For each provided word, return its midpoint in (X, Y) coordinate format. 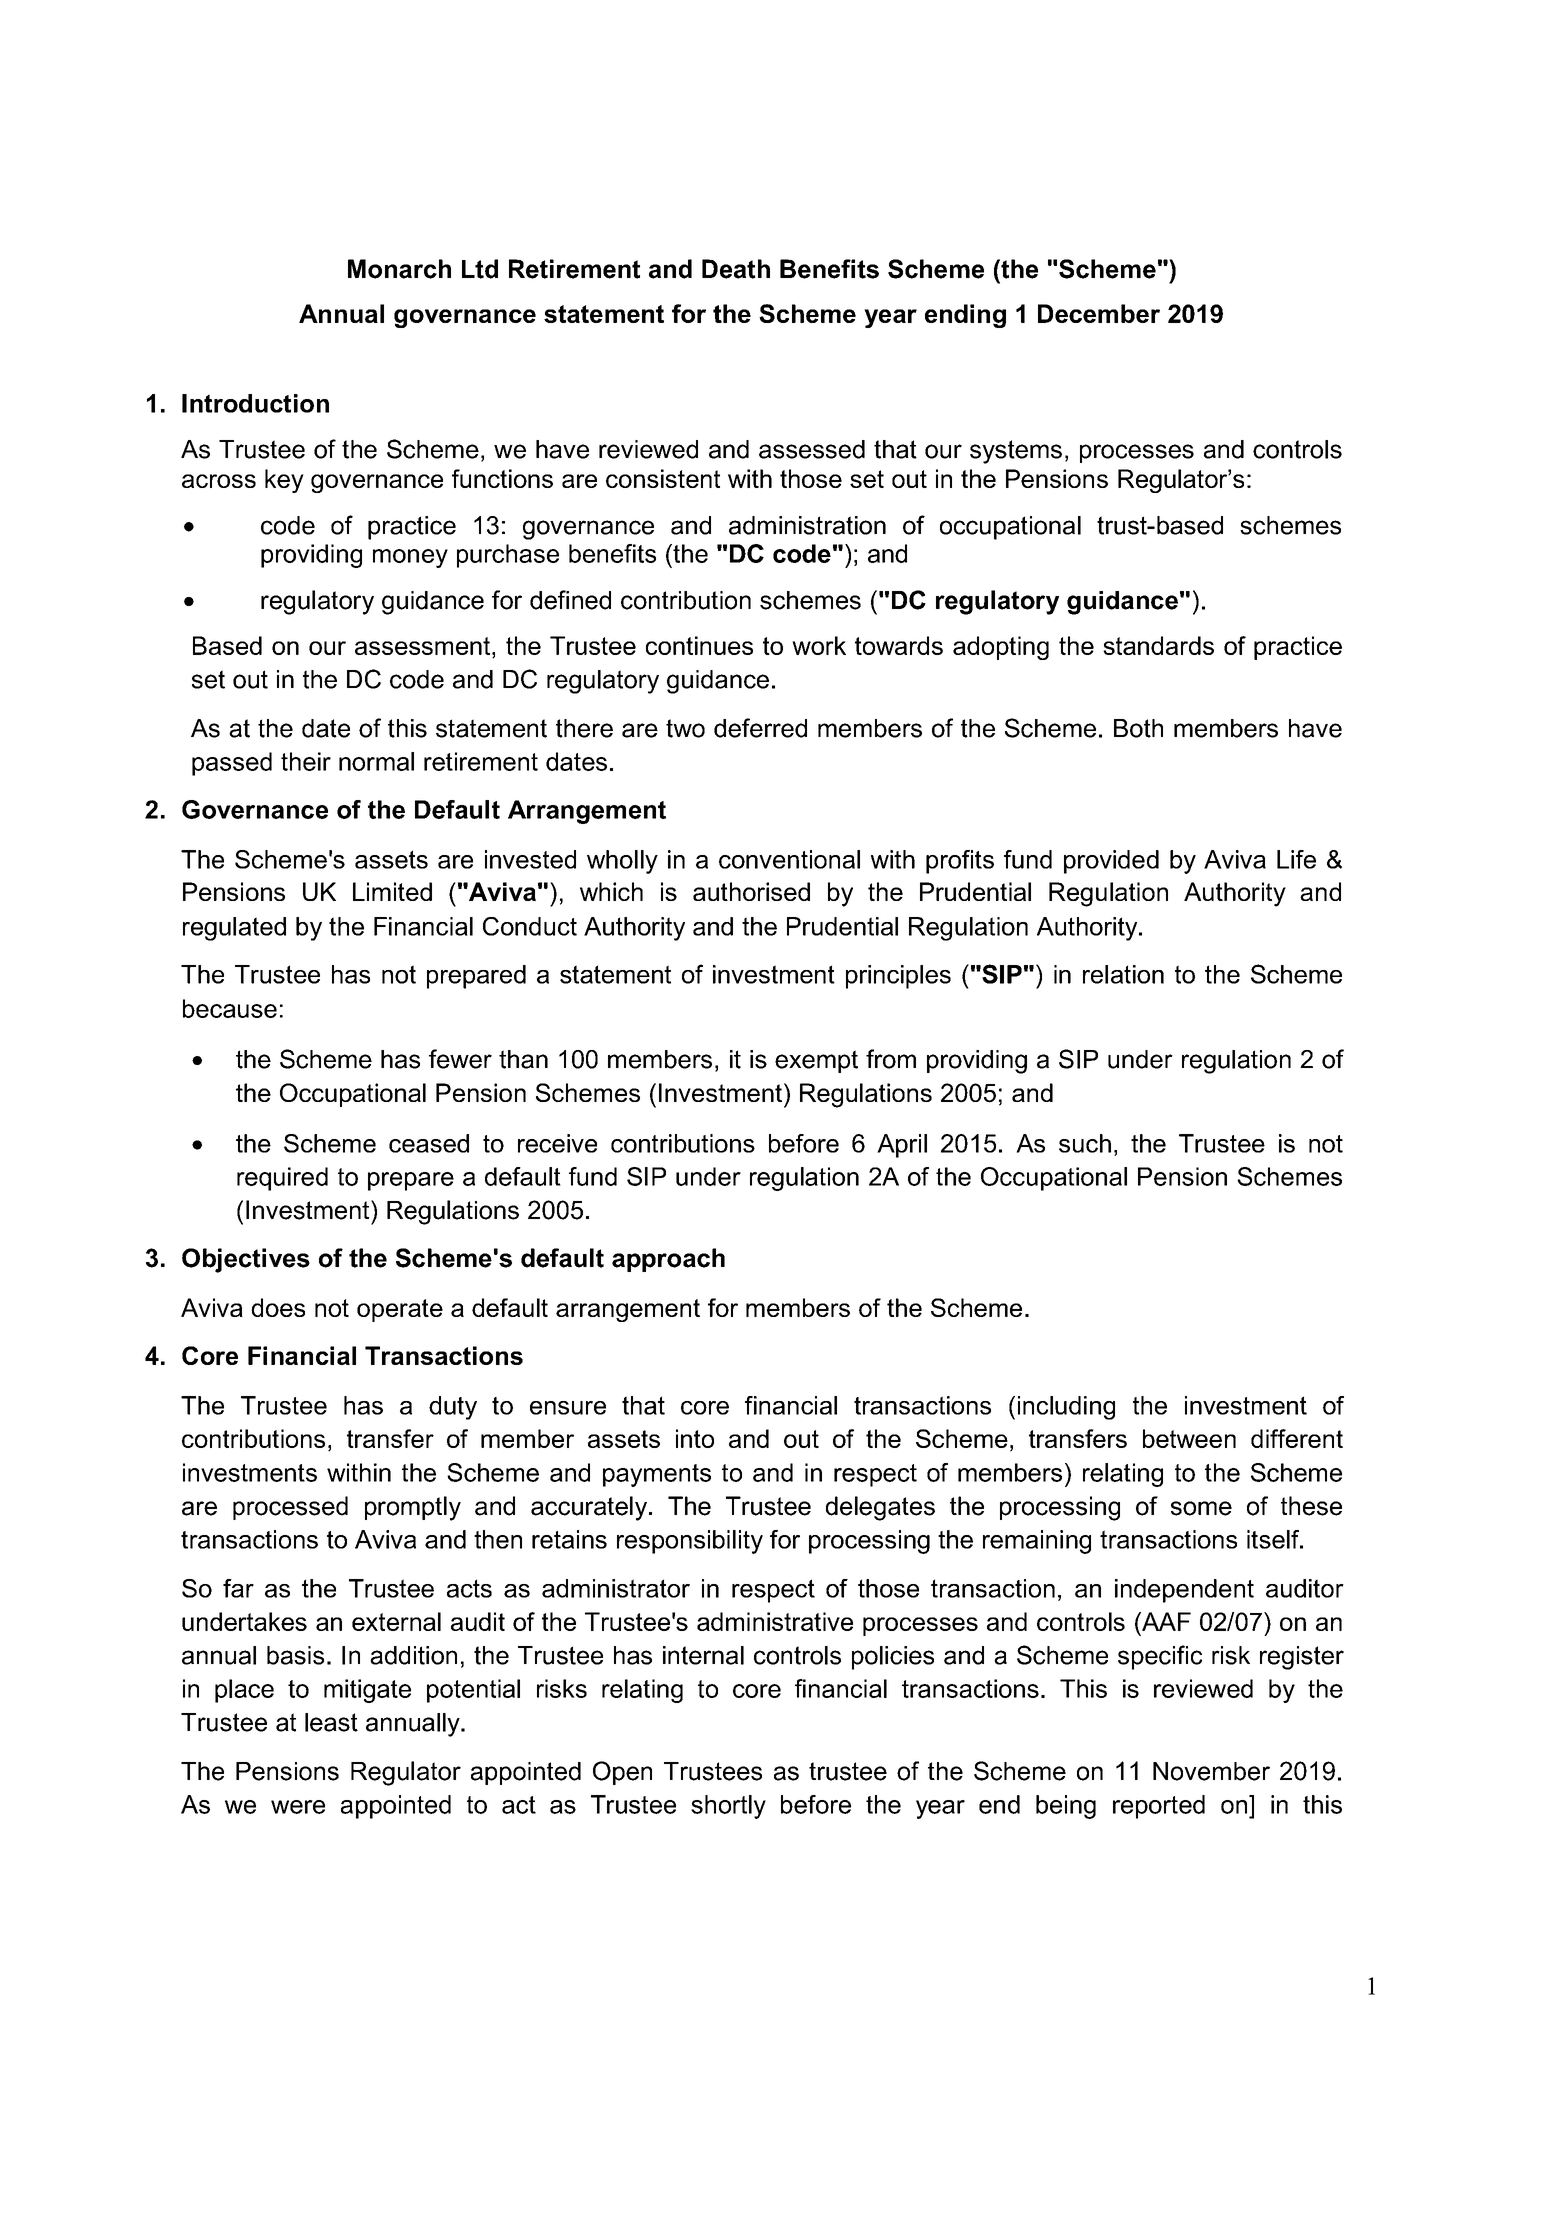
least (331, 1722)
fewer (460, 1059)
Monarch (399, 269)
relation (1123, 974)
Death (736, 269)
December (1099, 313)
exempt (816, 1061)
